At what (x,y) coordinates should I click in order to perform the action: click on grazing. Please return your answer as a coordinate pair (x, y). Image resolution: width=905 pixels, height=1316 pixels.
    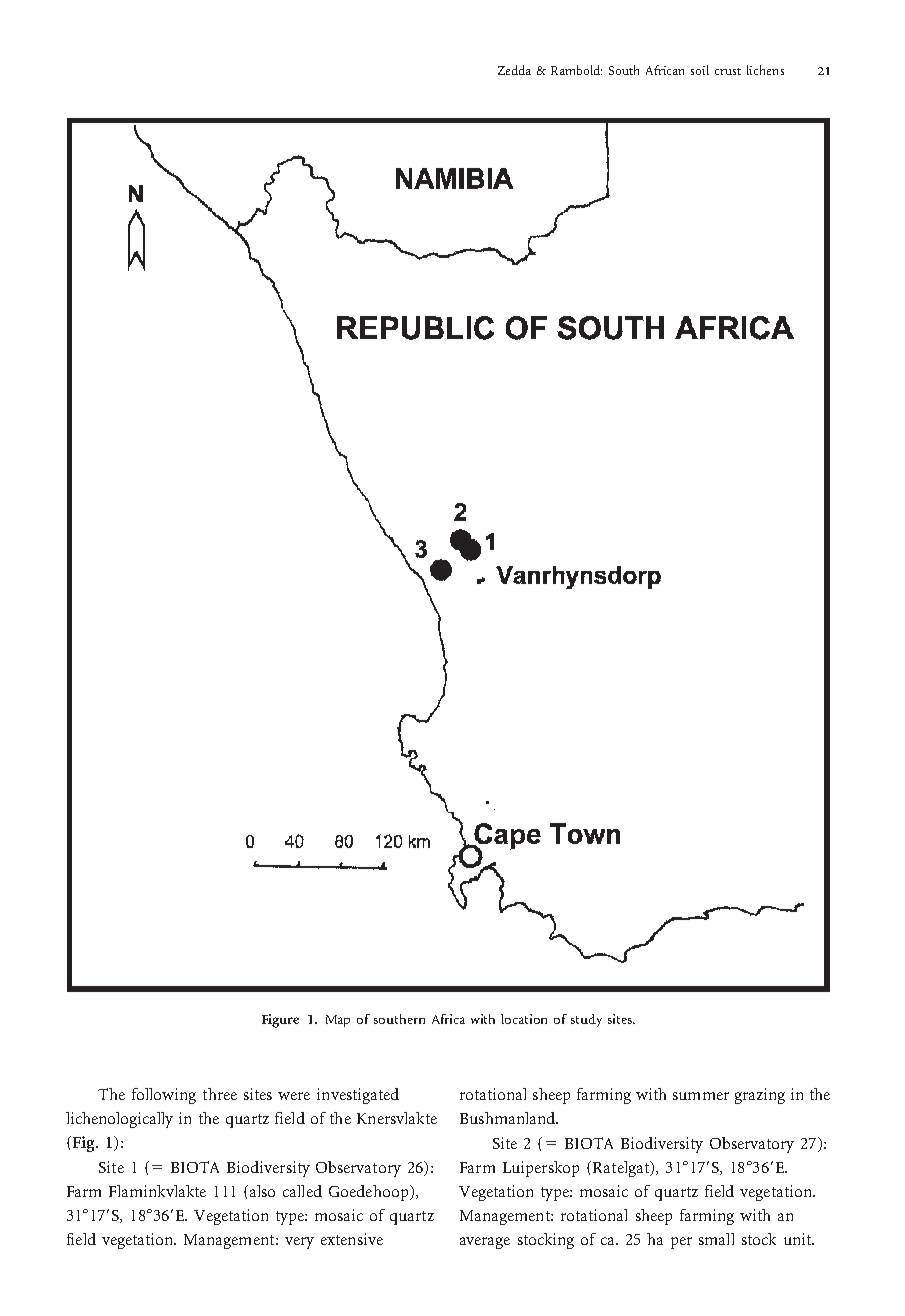
    Looking at the image, I should click on (760, 1096).
